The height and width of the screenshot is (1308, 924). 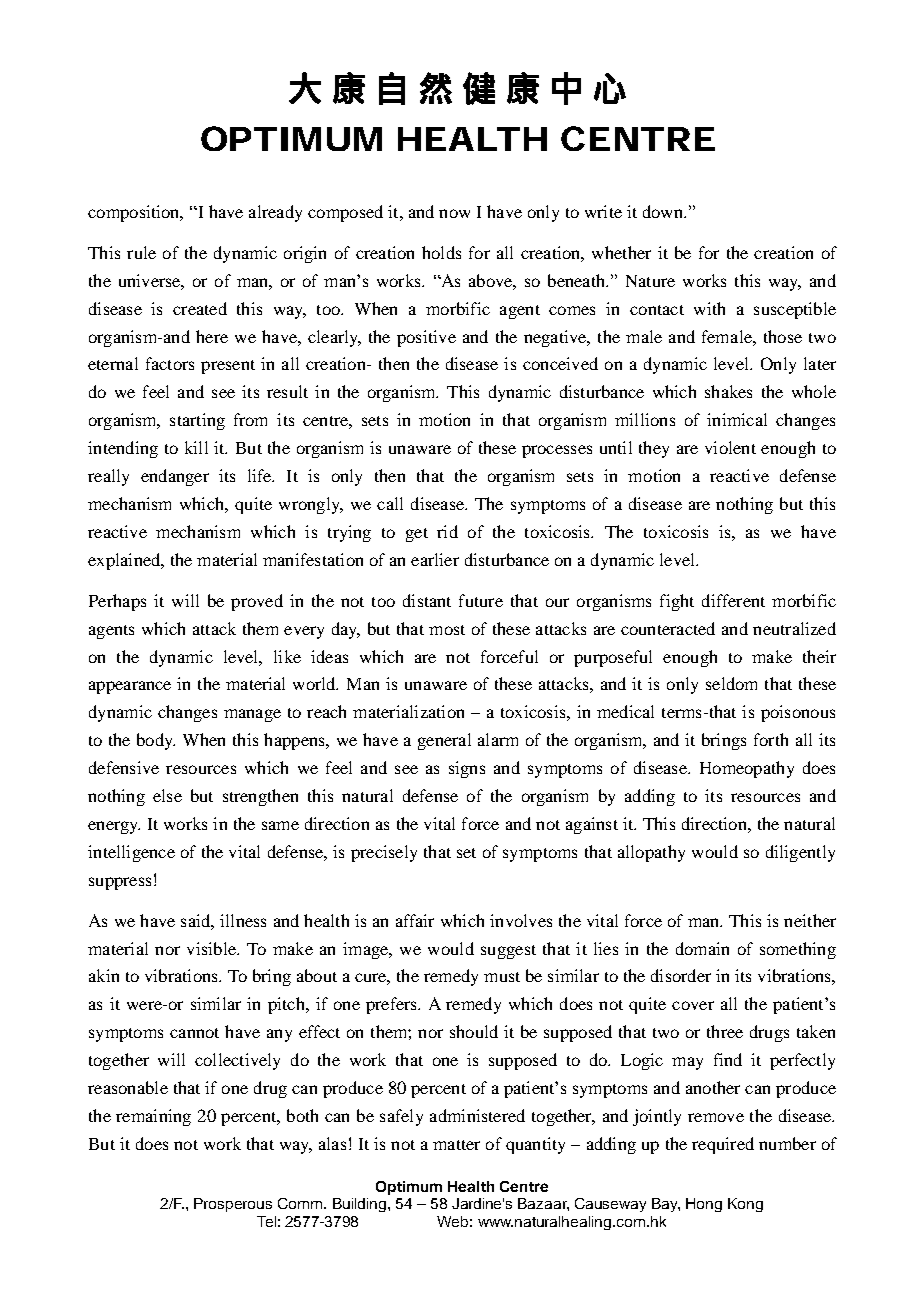 I want to click on matter, so click(x=456, y=1145).
